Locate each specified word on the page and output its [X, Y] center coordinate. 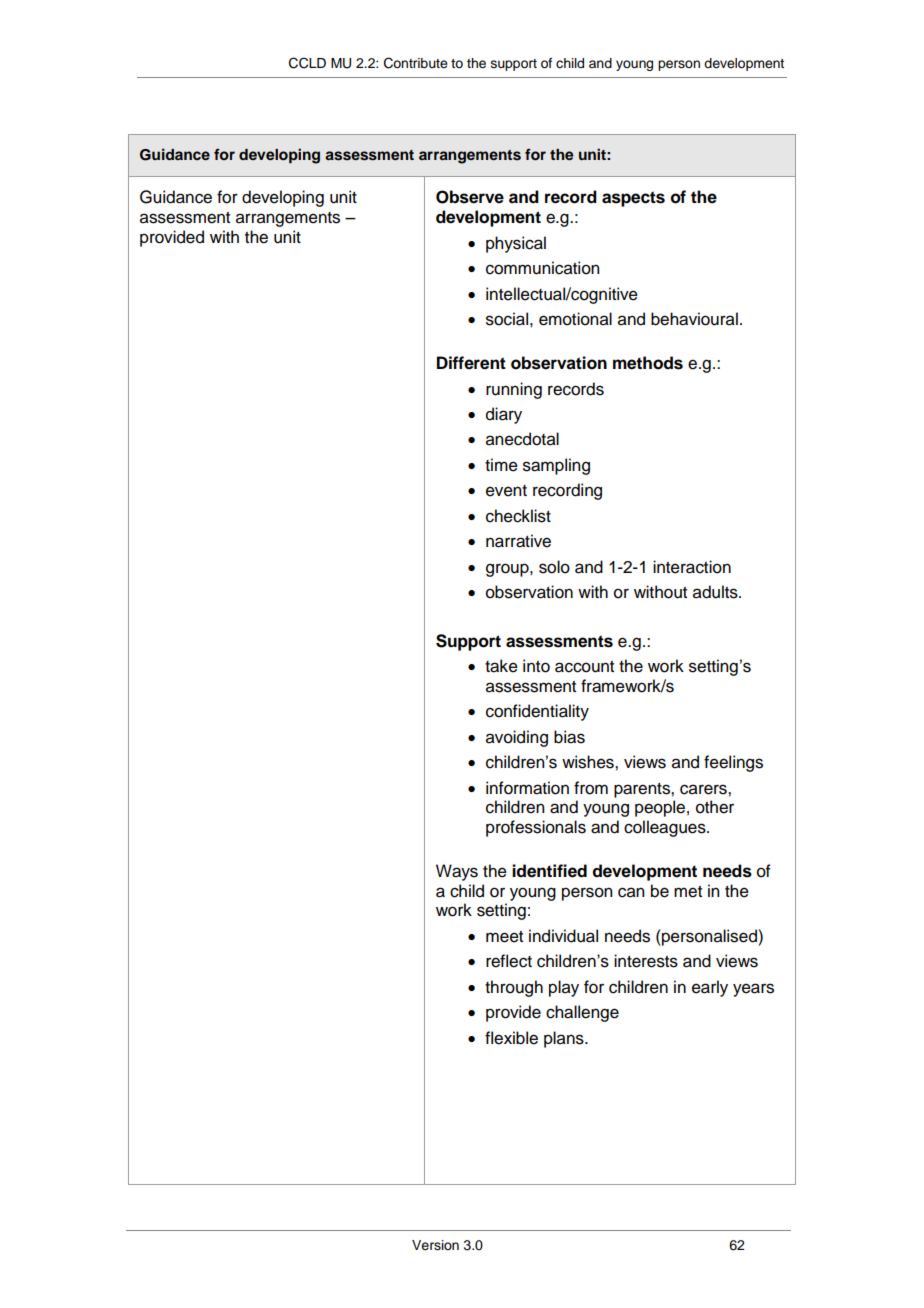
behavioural [694, 319]
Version [435, 1245]
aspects [633, 199]
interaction [692, 567]
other [715, 807]
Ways [457, 872]
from [591, 788]
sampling [556, 466]
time [501, 465]
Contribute [416, 63]
